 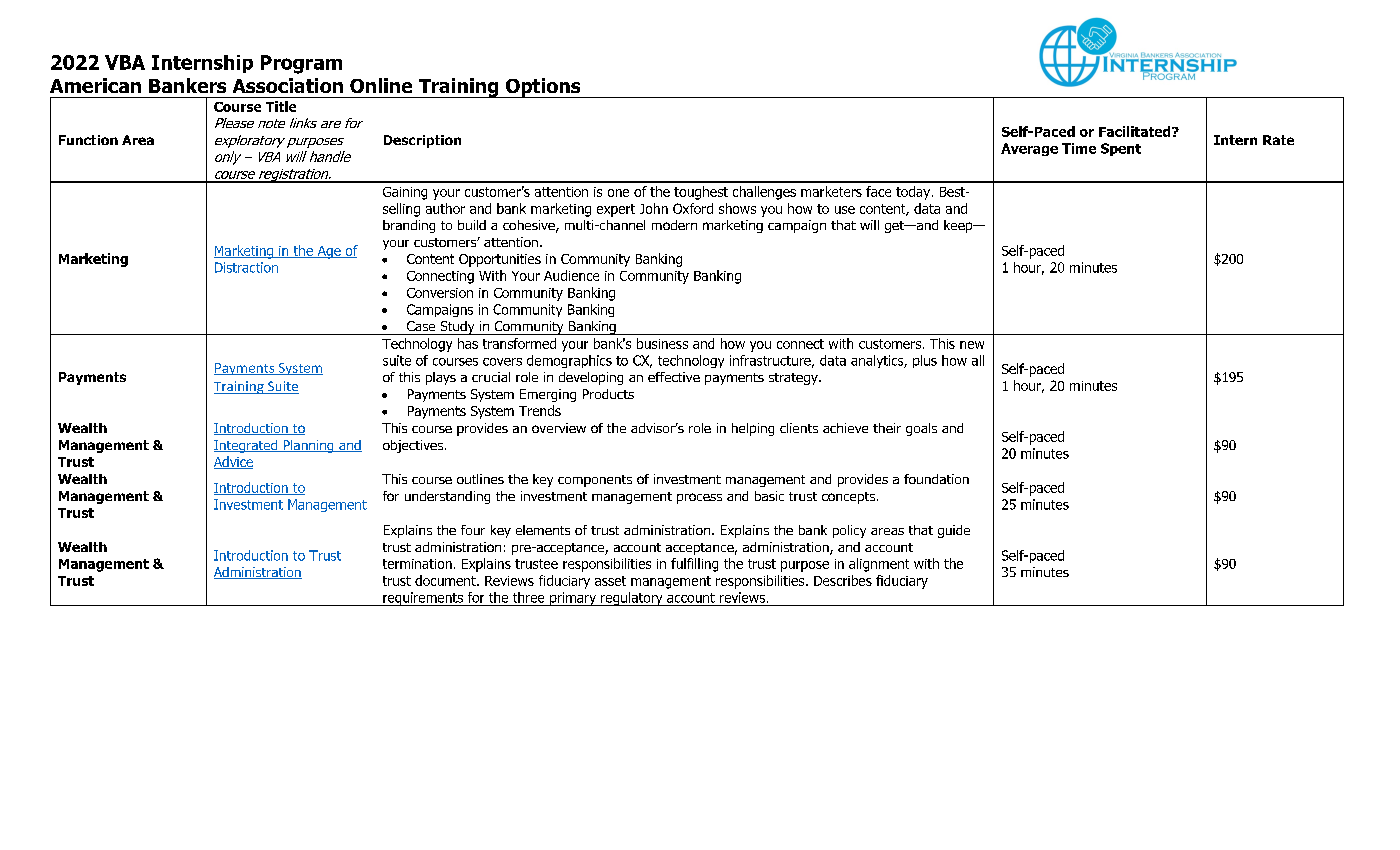 I want to click on new, so click(x=972, y=345).
